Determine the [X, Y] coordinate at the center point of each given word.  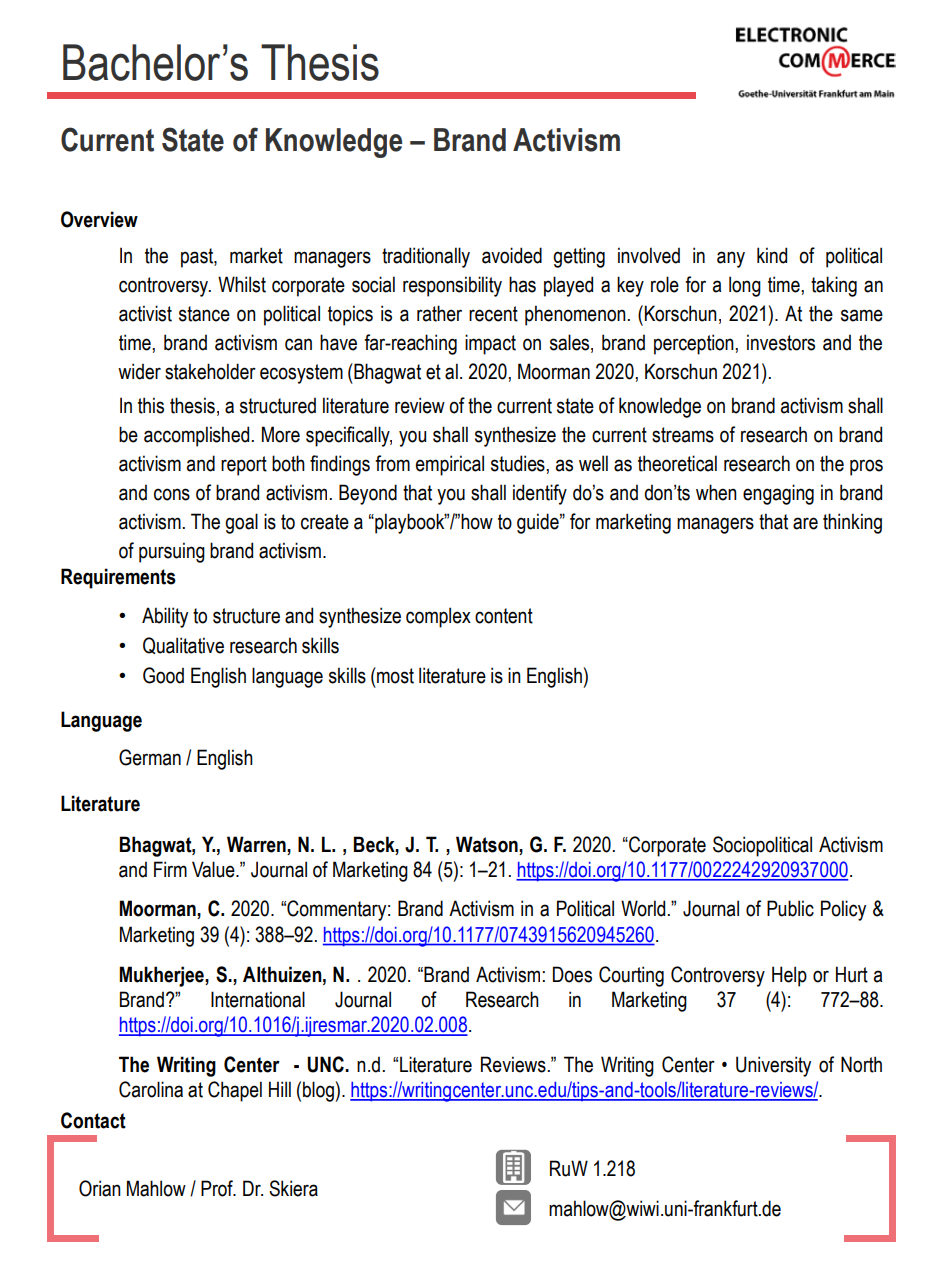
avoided [512, 255]
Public [790, 908]
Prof [218, 1188]
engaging [778, 494]
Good [163, 675]
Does [572, 974]
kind [772, 255]
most [394, 675]
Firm [170, 869]
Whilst [242, 284]
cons [172, 494]
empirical [450, 465]
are [805, 523]
